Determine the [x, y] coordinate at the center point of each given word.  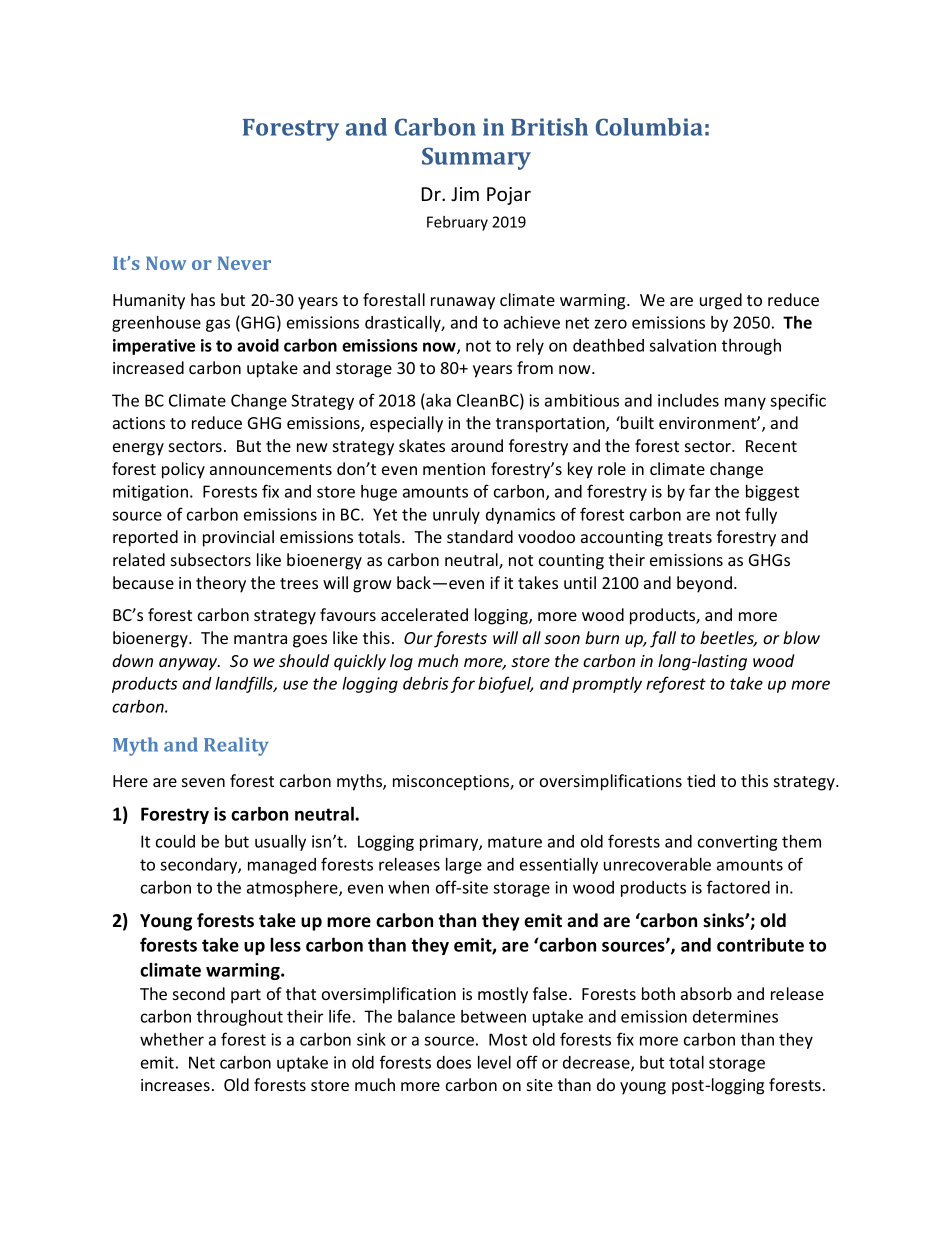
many [745, 403]
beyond [706, 584]
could [175, 841]
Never [244, 263]
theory [221, 584]
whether [172, 1039]
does [454, 1062]
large [464, 866]
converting [738, 843]
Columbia [649, 127]
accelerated [424, 614]
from [535, 367]
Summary [476, 158]
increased [148, 367]
